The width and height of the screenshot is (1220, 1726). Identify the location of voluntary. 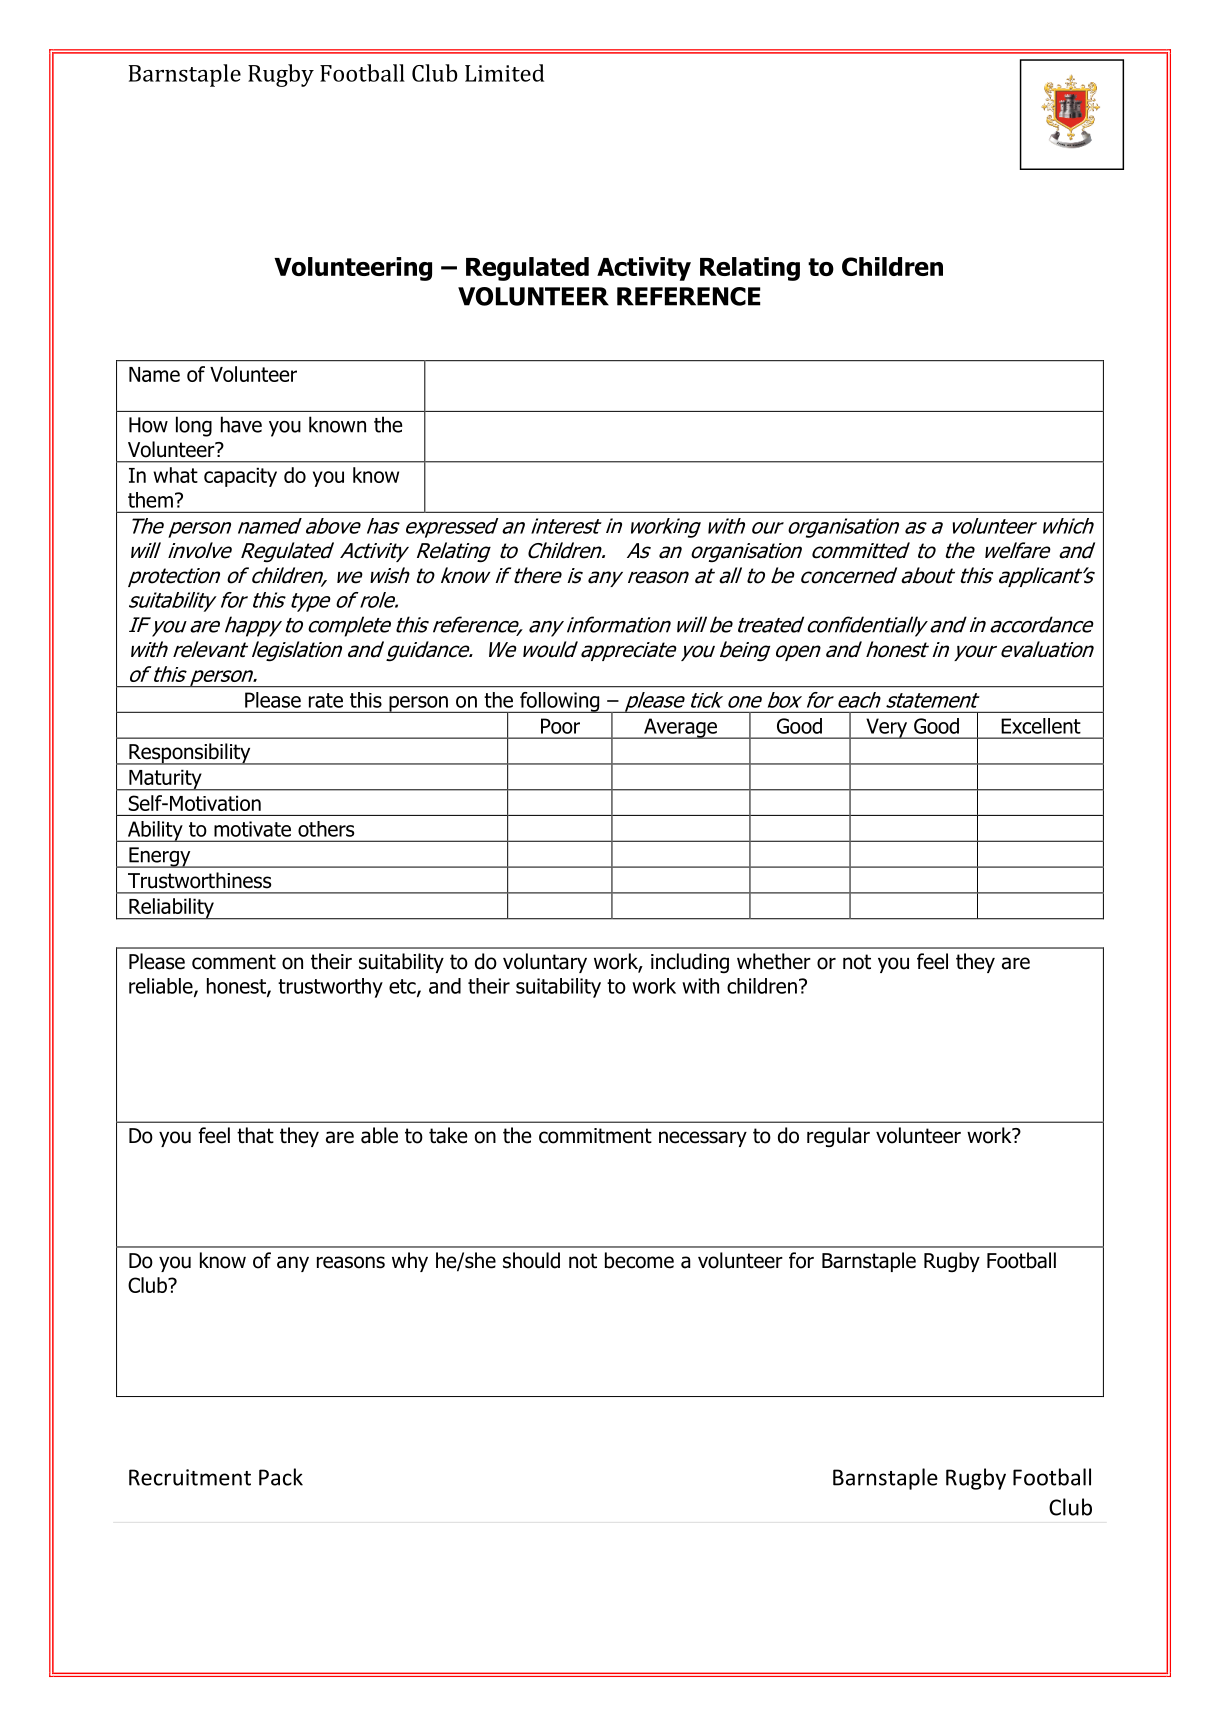
(545, 963).
